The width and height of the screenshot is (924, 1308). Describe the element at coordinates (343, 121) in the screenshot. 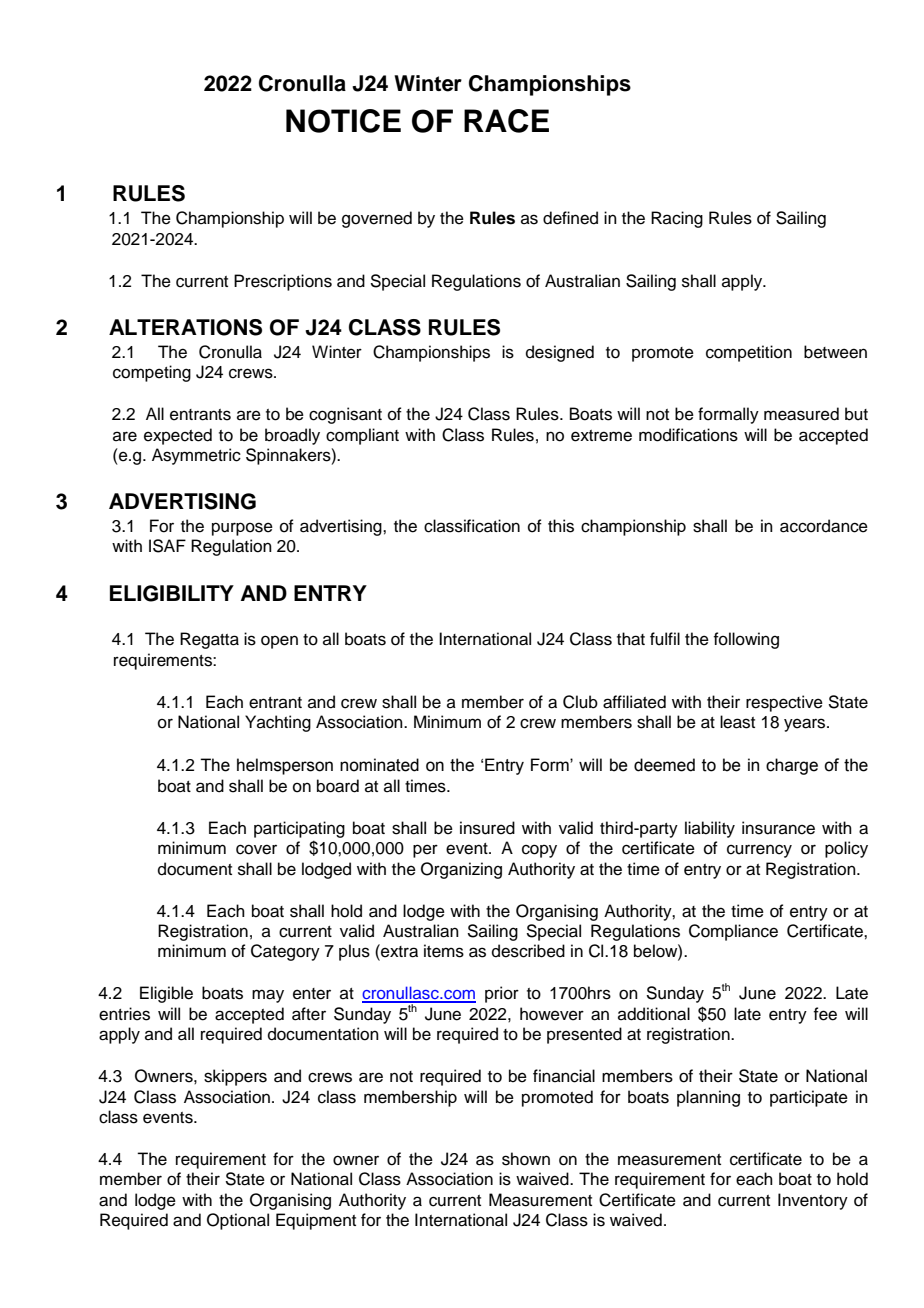

I see `NOTICE` at that location.
